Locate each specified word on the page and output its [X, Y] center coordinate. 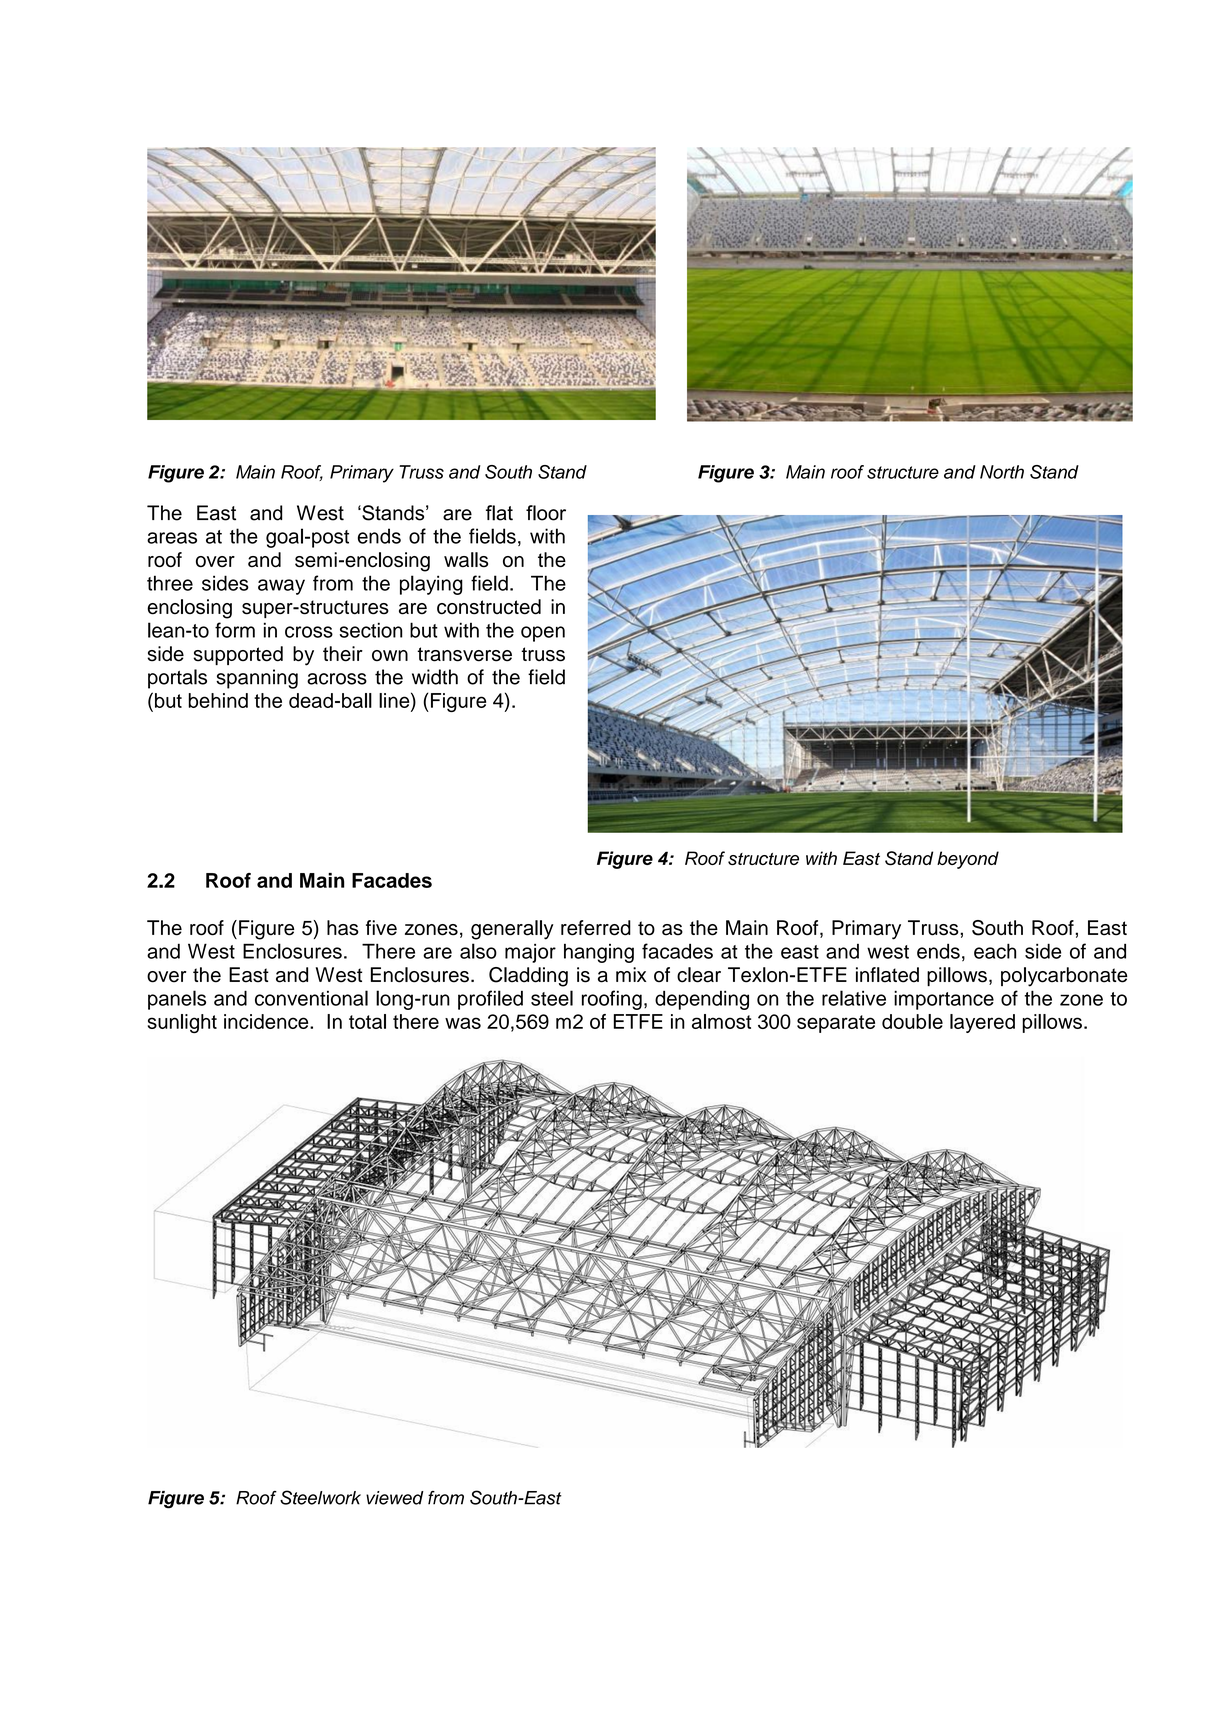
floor [546, 513]
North [1002, 472]
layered [982, 1023]
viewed [395, 1498]
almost [721, 1021]
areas [172, 538]
